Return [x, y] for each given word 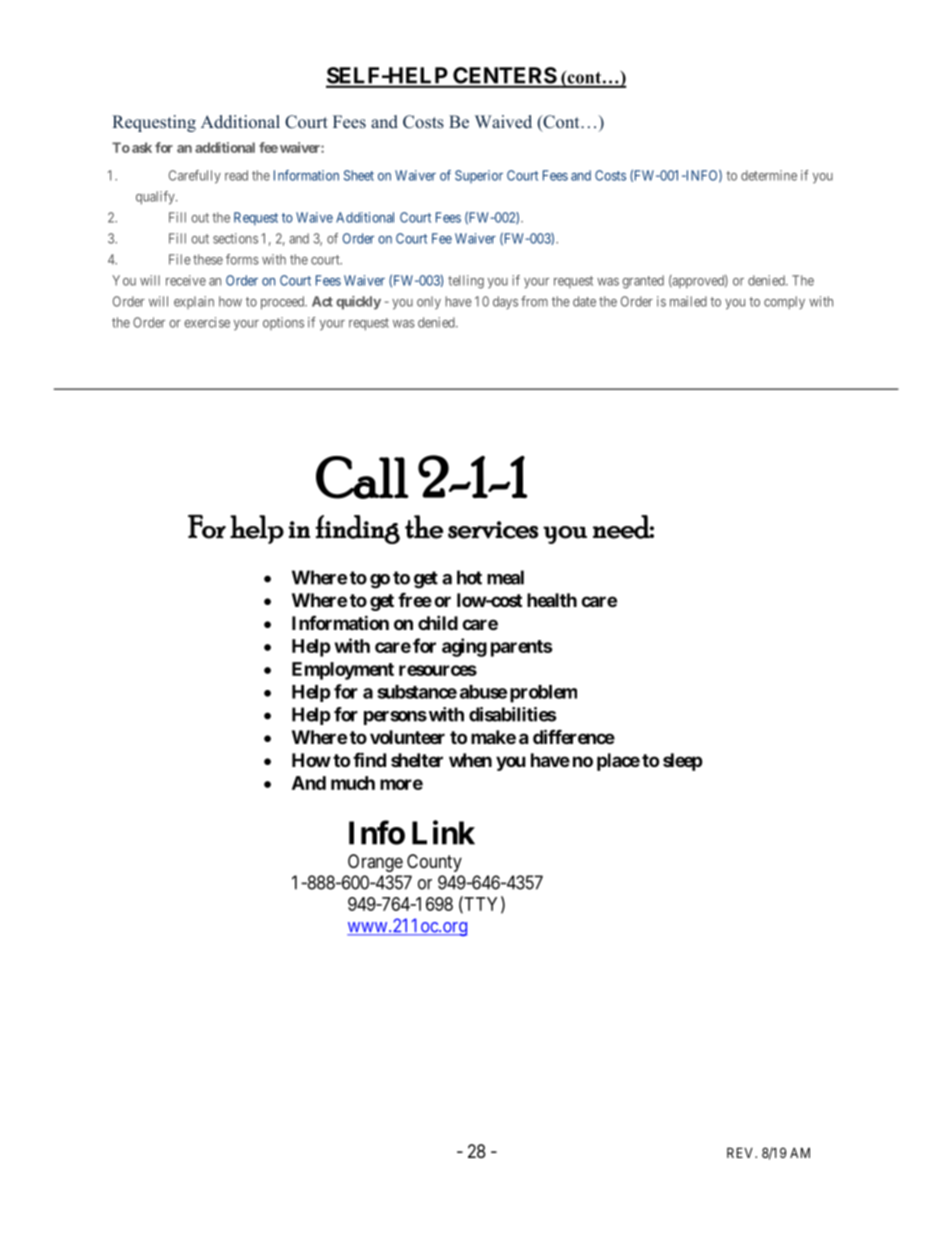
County [434, 863]
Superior [479, 176]
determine [769, 175]
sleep [683, 762]
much [353, 783]
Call [362, 477]
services [493, 530]
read [236, 175]
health [552, 600]
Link [443, 832]
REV [741, 1152]
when [470, 760]
